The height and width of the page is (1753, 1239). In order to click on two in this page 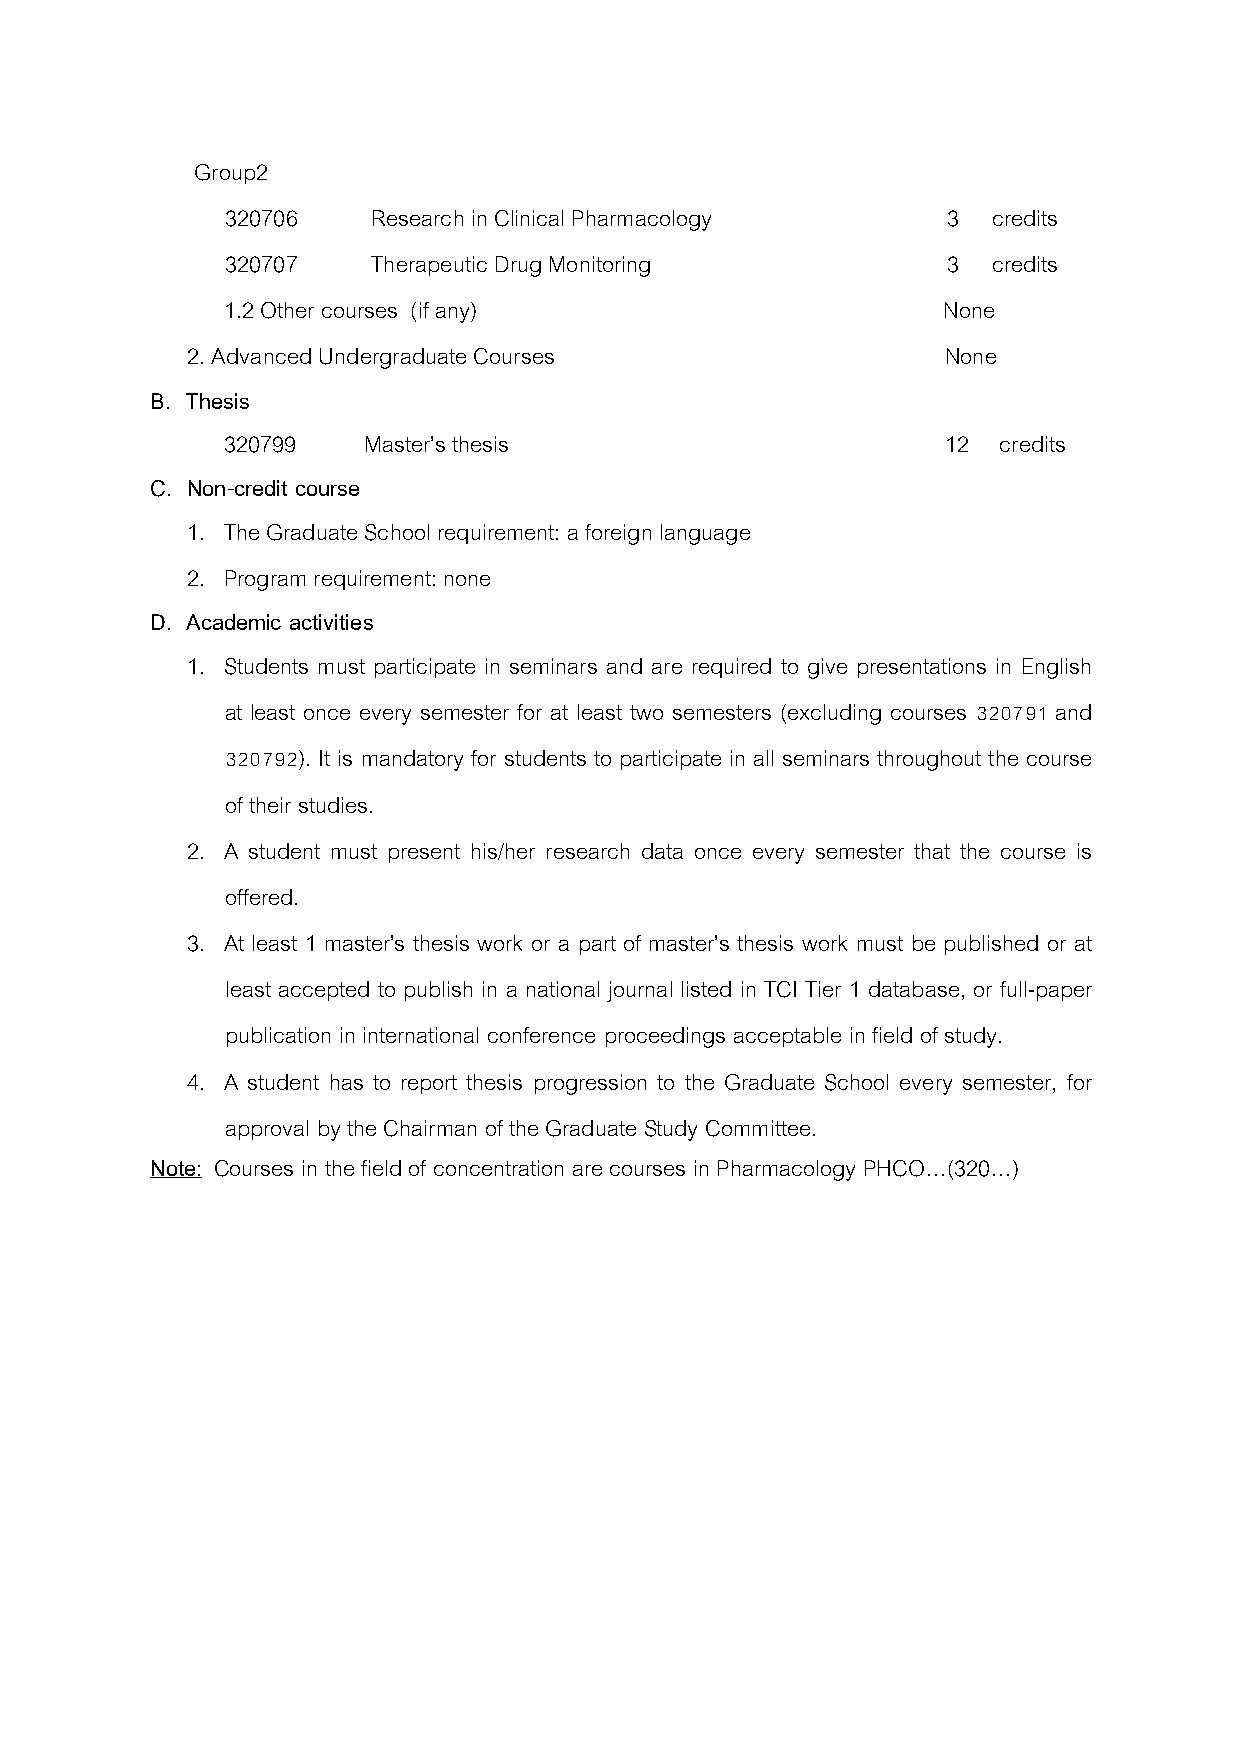, I will do `click(646, 712)`.
